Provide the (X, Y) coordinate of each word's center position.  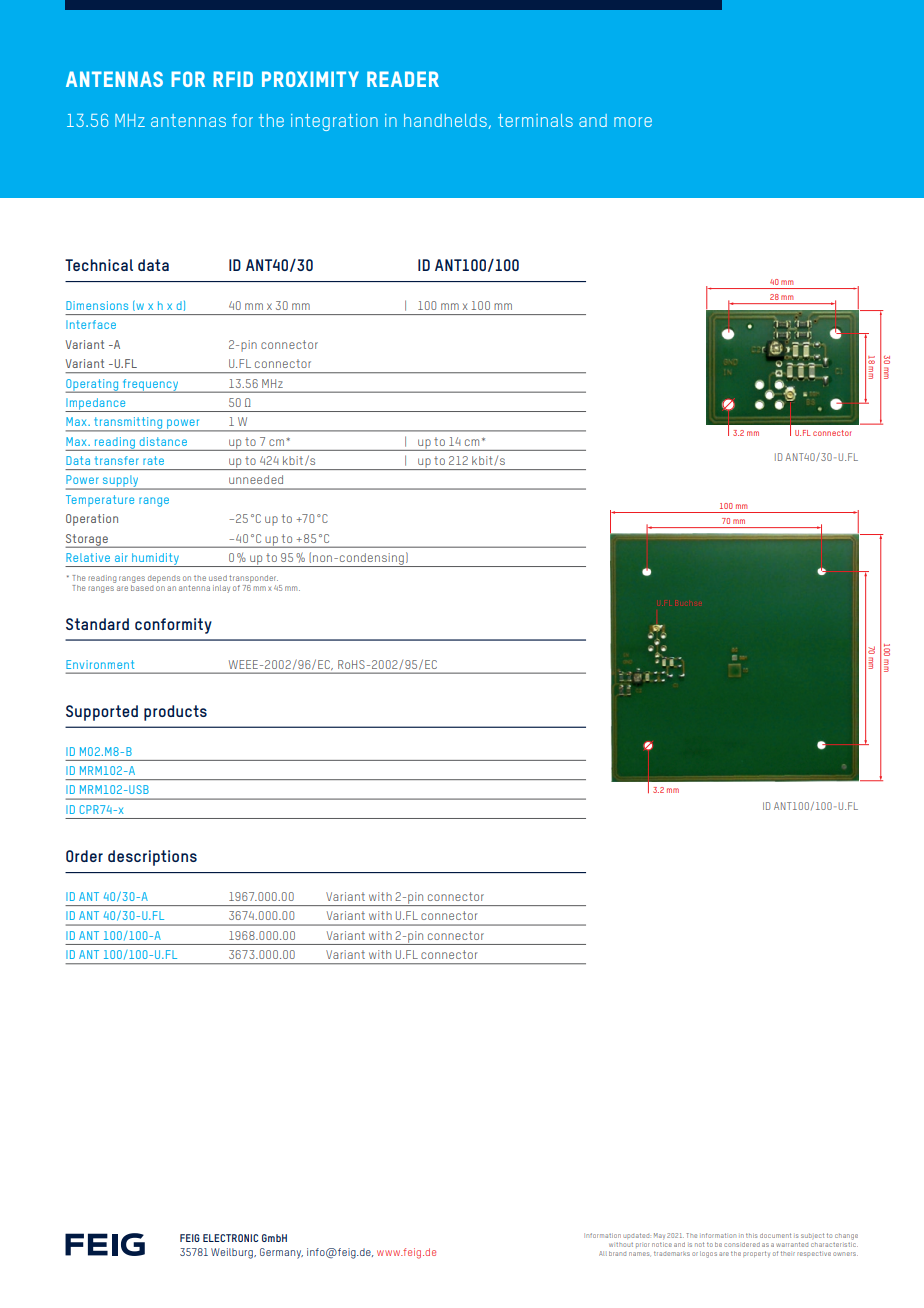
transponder (253, 579)
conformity (173, 626)
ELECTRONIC (230, 1238)
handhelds (445, 120)
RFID (233, 79)
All (603, 1253)
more (633, 122)
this (751, 1235)
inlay (221, 589)
